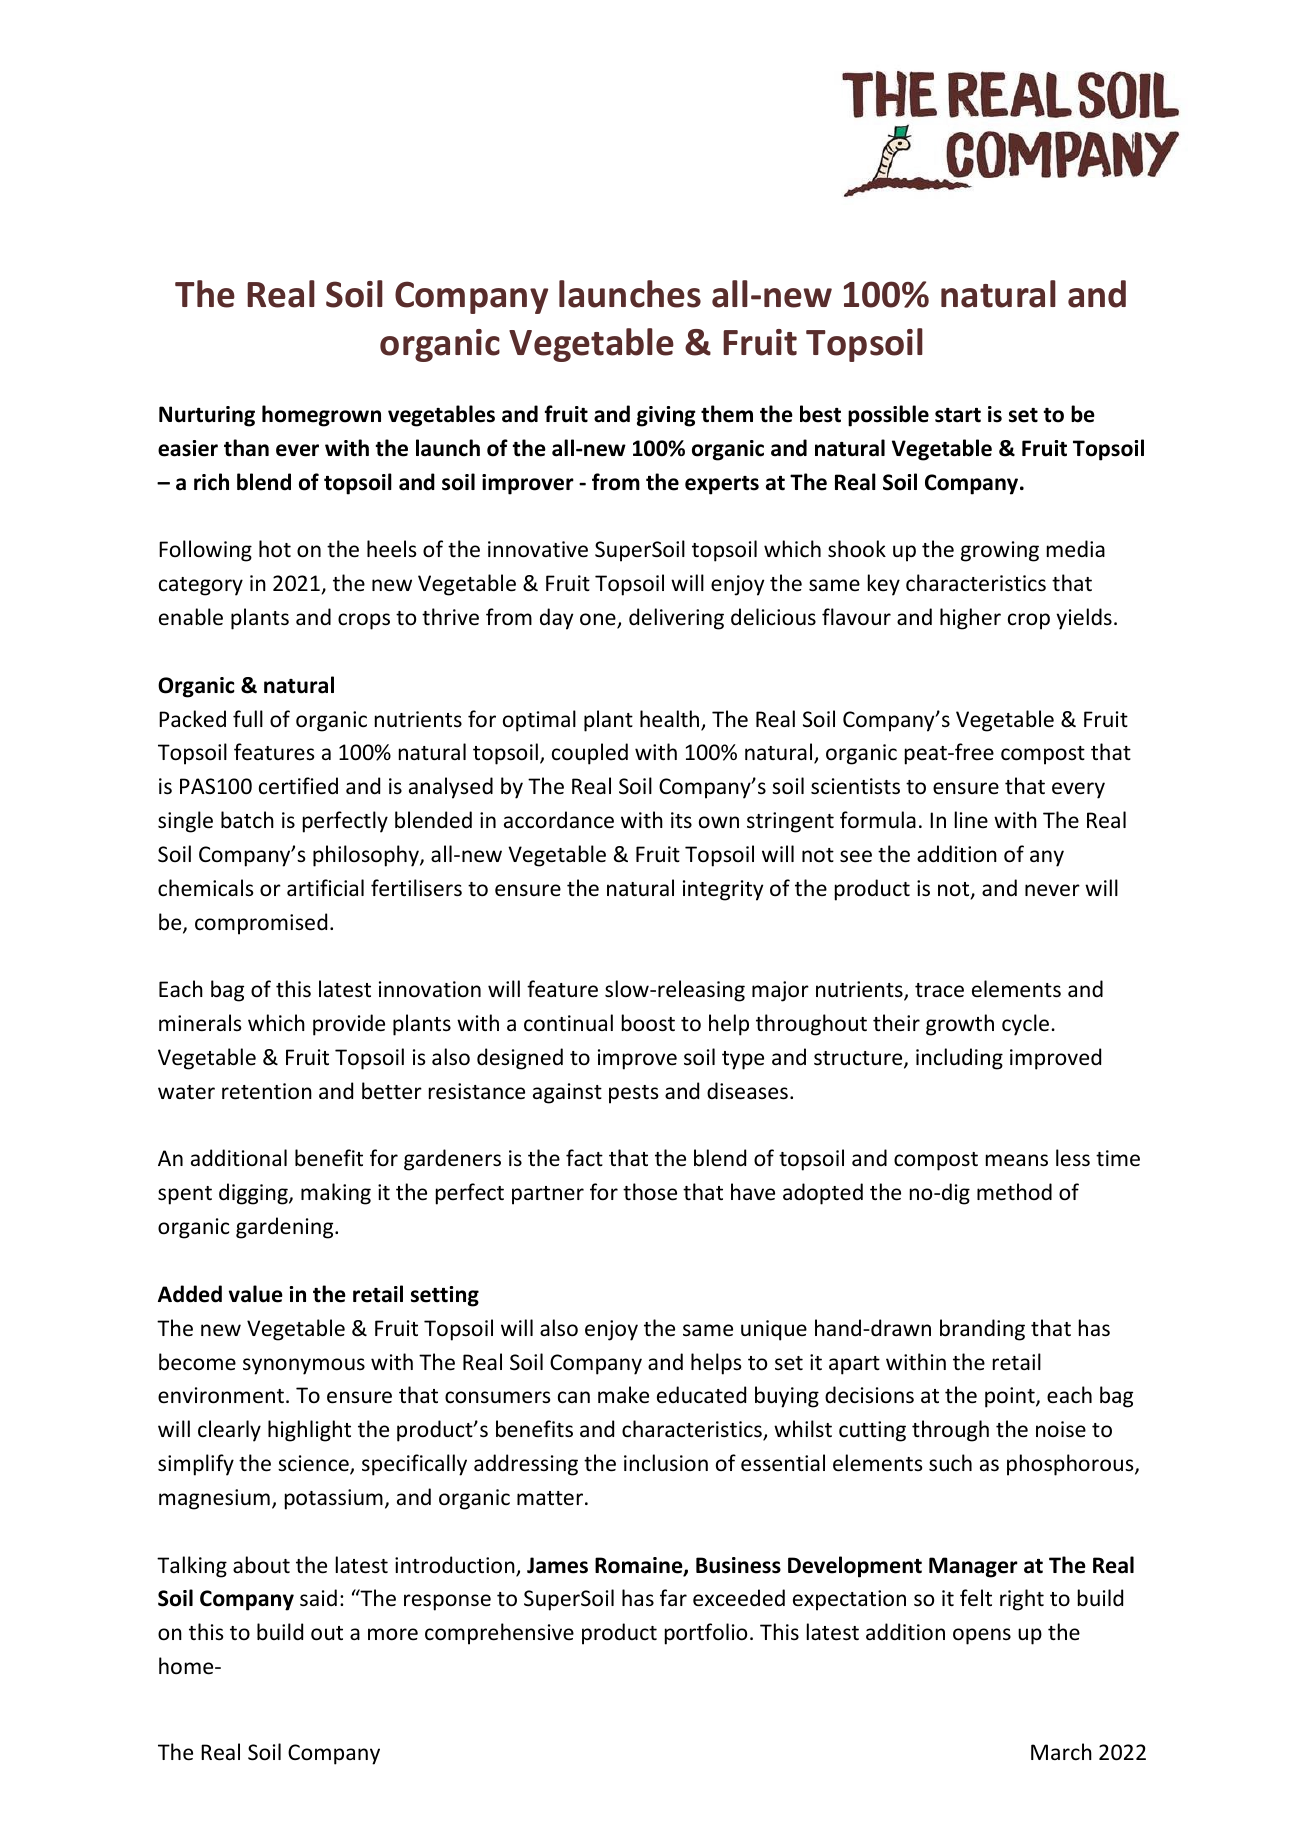 The width and height of the screenshot is (1305, 1845). What do you see at coordinates (958, 415) in the screenshot?
I see `start` at bounding box center [958, 415].
